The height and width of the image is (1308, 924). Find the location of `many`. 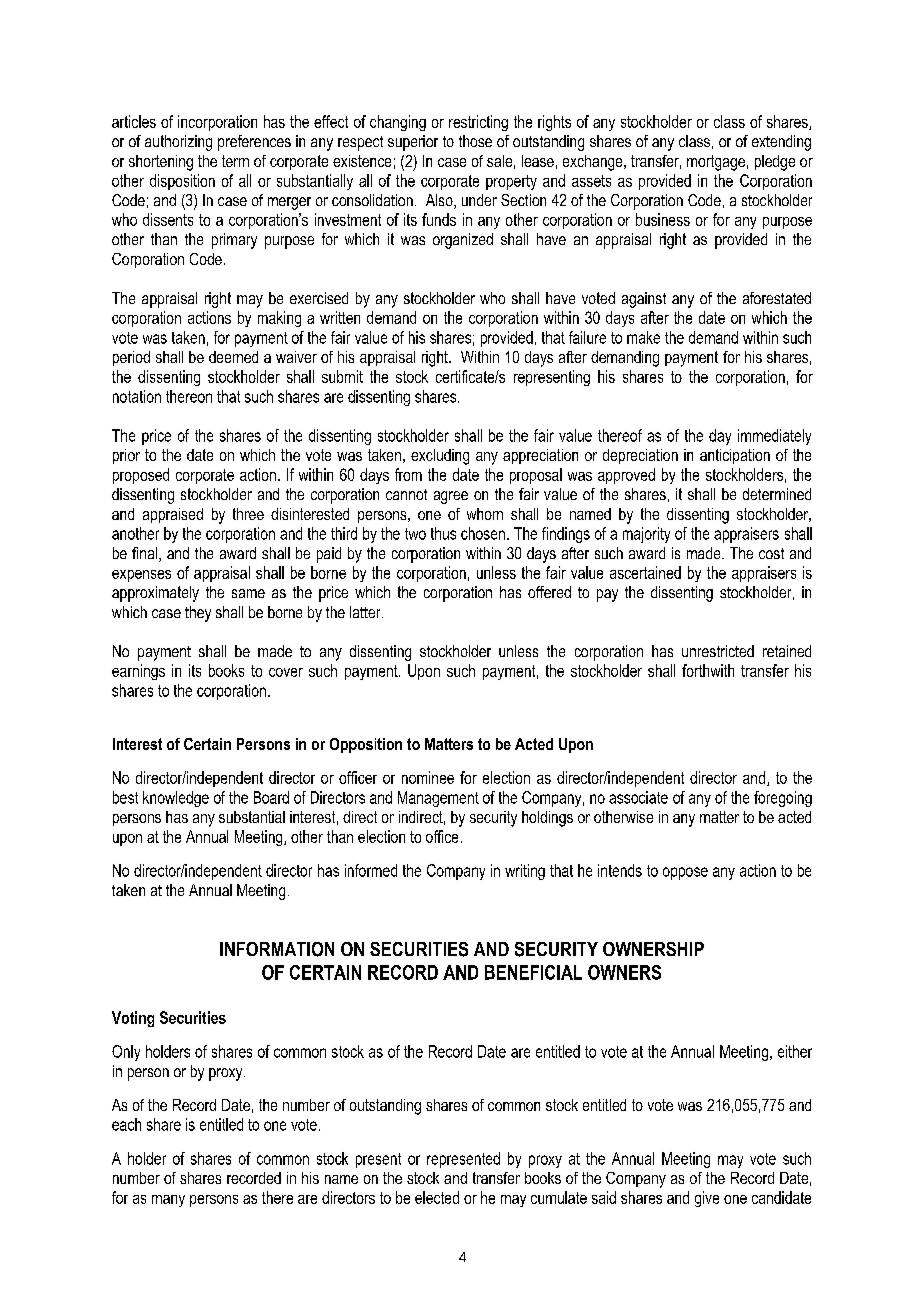

many is located at coordinates (168, 1201).
